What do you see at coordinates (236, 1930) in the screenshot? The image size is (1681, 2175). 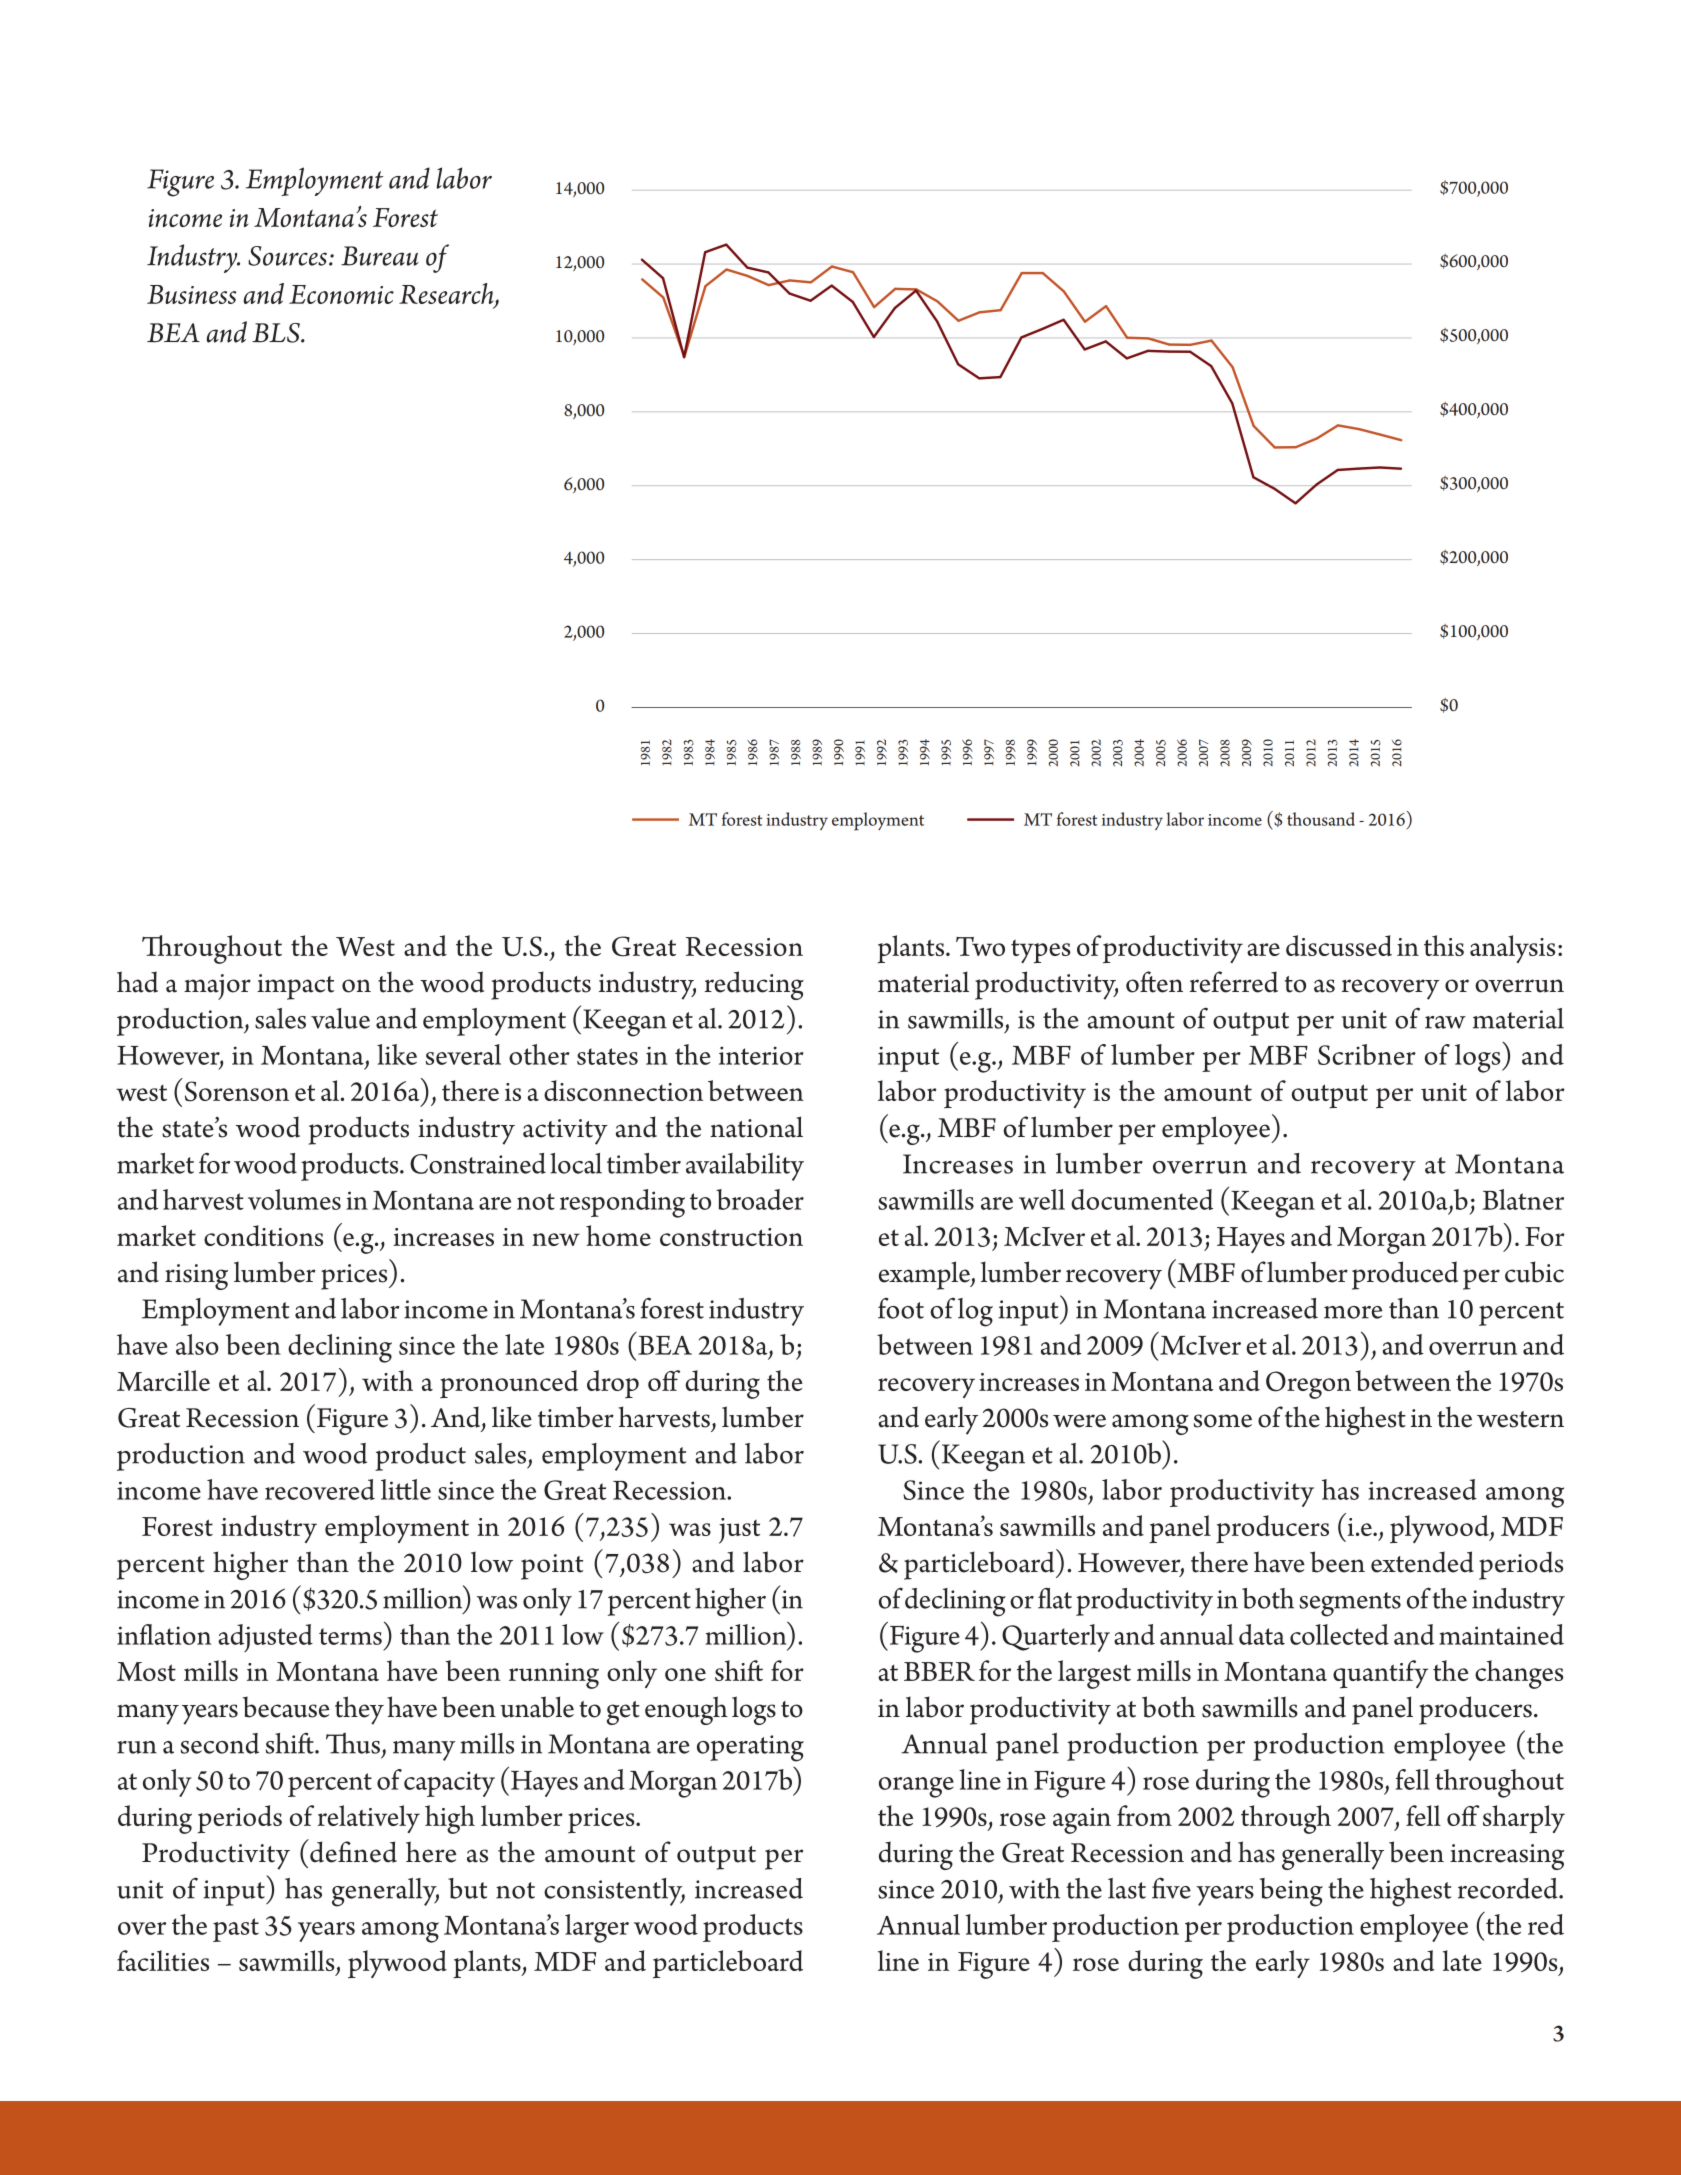 I see `past` at bounding box center [236, 1930].
